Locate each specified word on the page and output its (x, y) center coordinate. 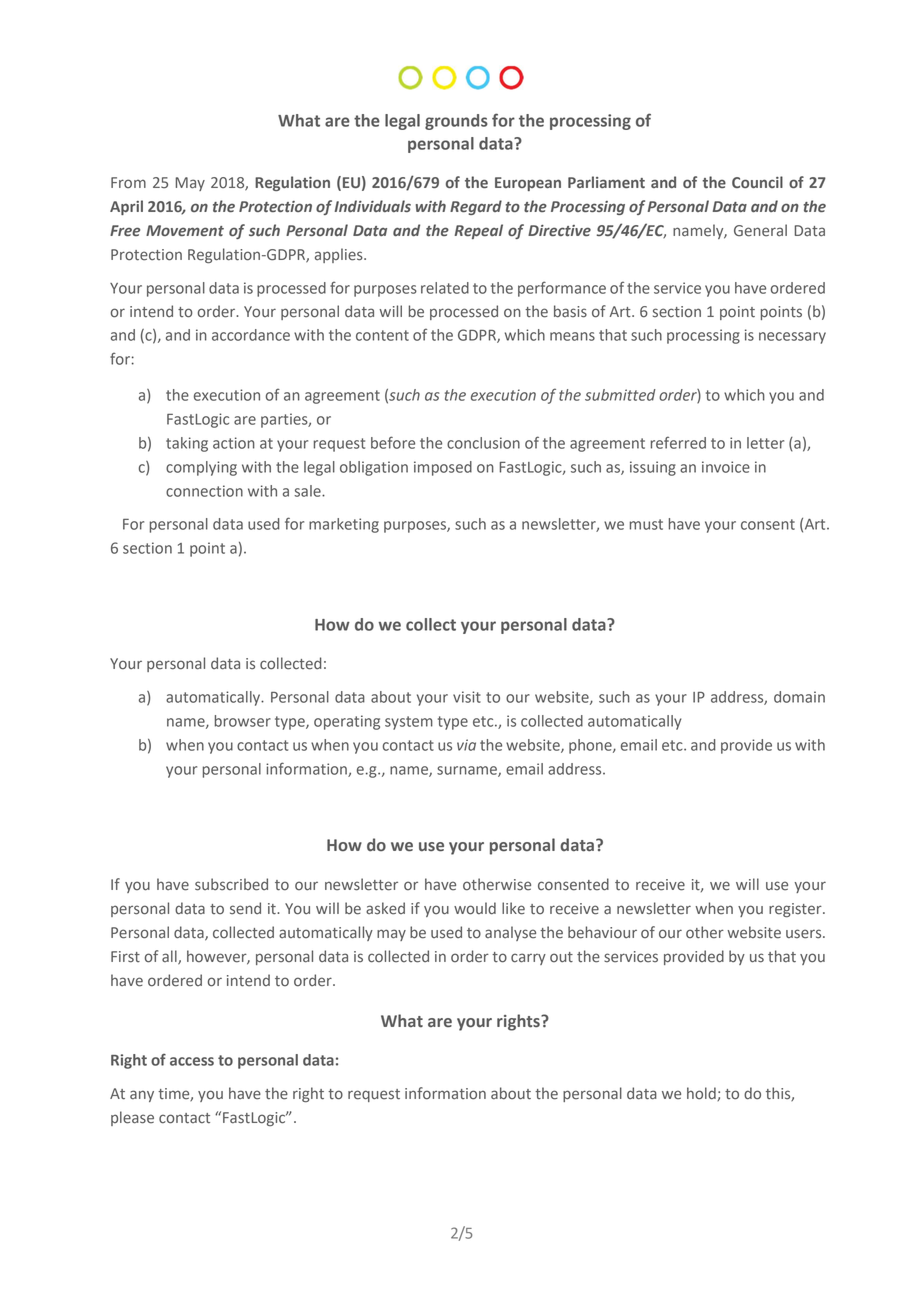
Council (757, 182)
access (192, 1061)
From (128, 183)
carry (528, 959)
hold (702, 1094)
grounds (456, 122)
